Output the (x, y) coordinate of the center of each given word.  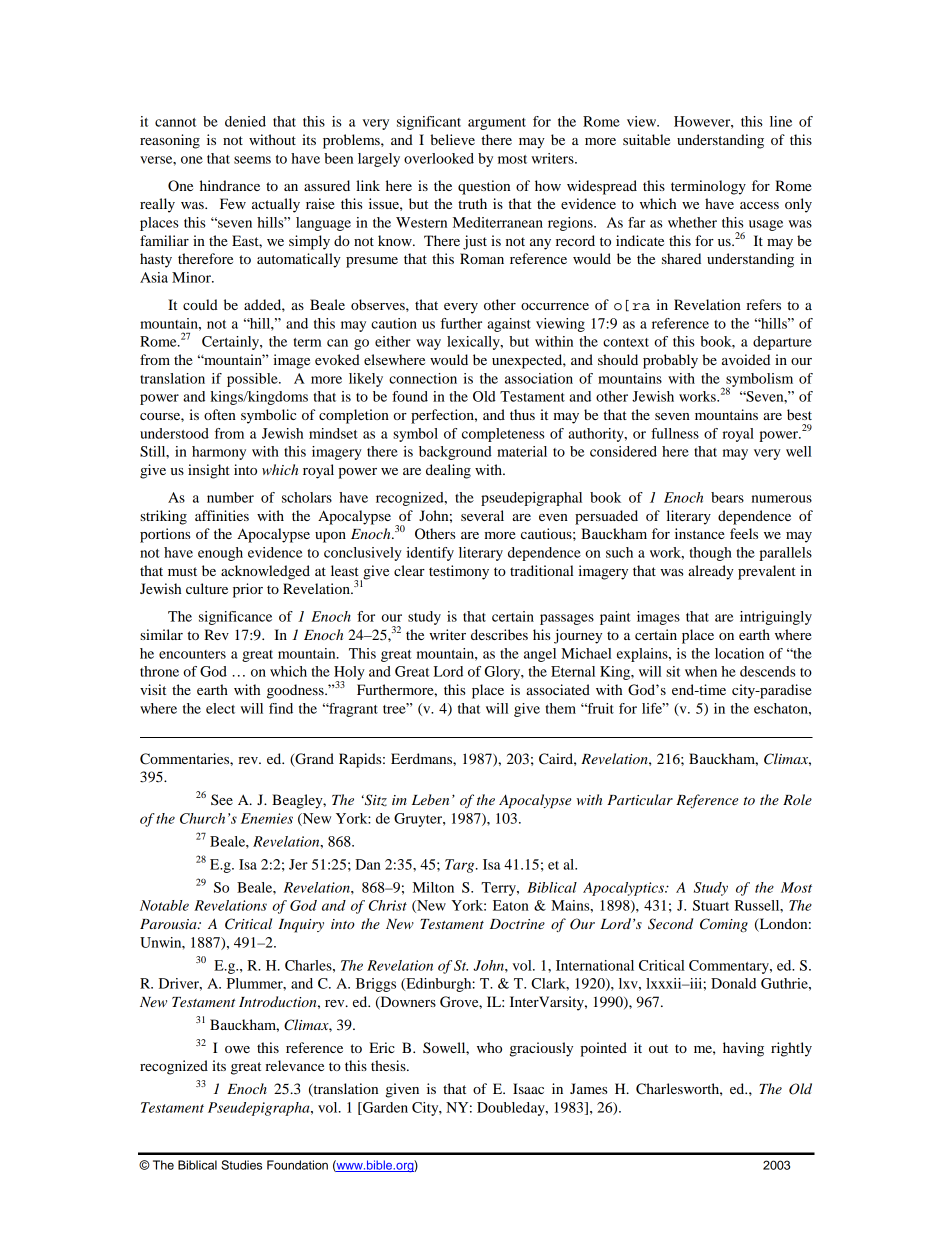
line (781, 121)
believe (452, 139)
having (743, 1049)
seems (252, 160)
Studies (241, 1165)
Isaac (528, 1088)
